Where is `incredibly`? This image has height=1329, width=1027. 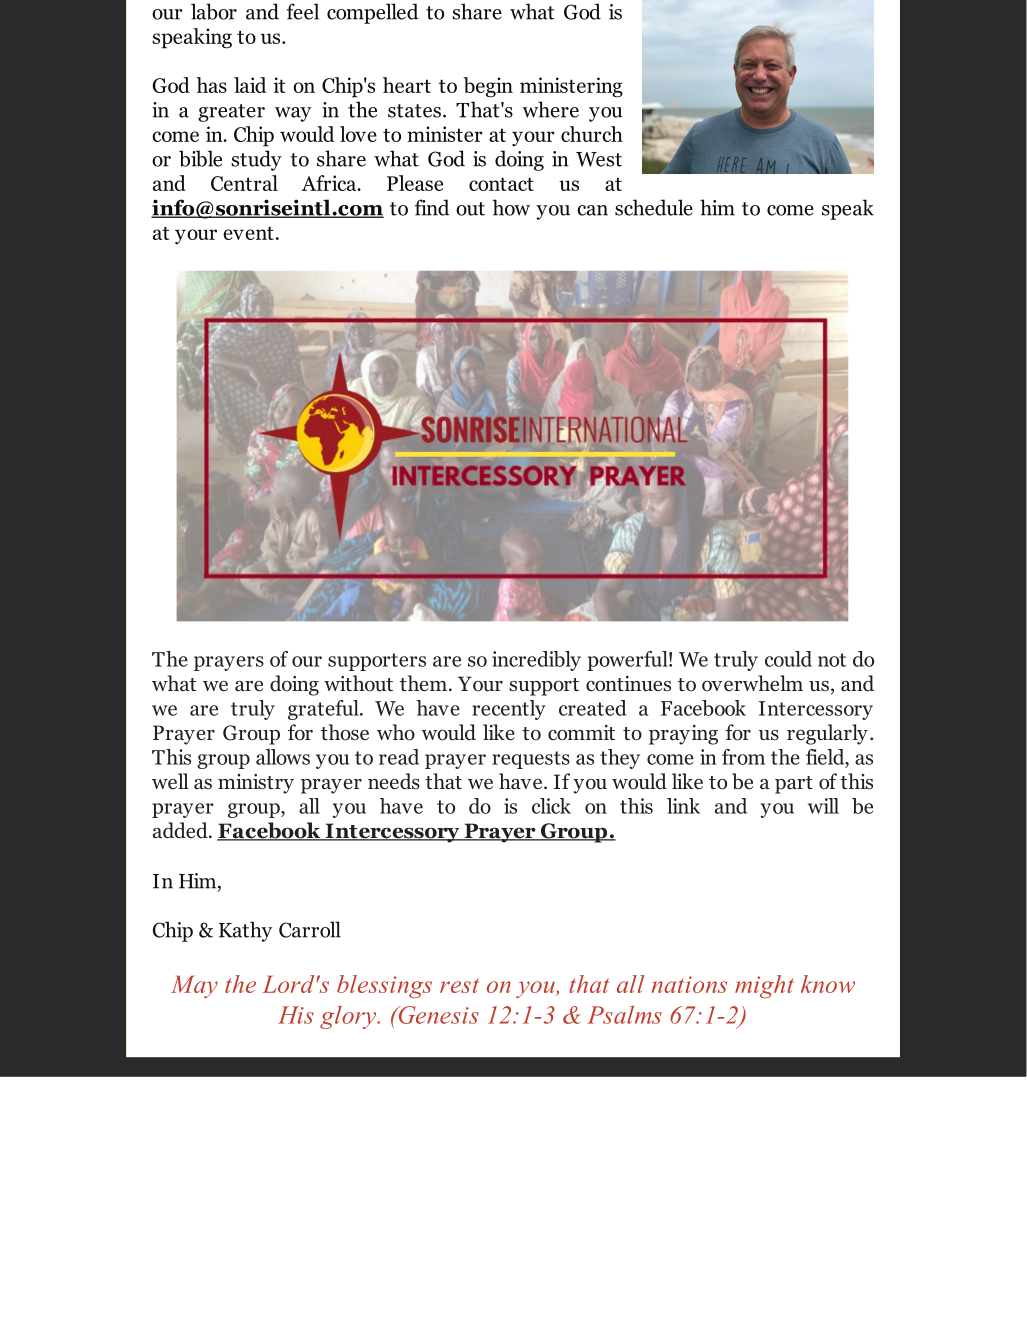
incredibly is located at coordinates (536, 661).
